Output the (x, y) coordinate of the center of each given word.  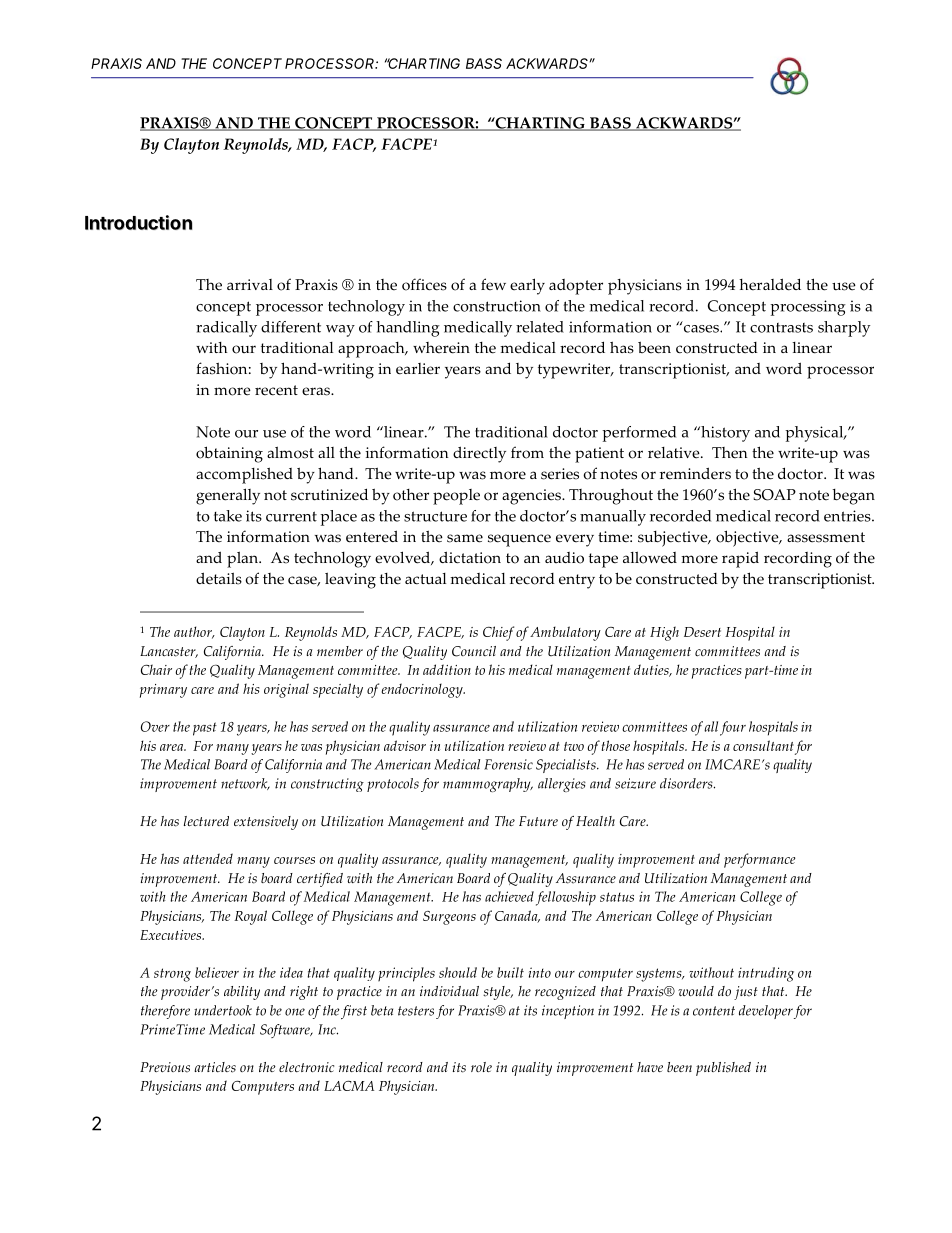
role (481, 1067)
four (733, 728)
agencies (532, 497)
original (286, 690)
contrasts (781, 328)
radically (226, 329)
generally (228, 496)
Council (474, 651)
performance (759, 860)
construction (497, 306)
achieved (509, 896)
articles (215, 1067)
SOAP (775, 495)
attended (208, 858)
